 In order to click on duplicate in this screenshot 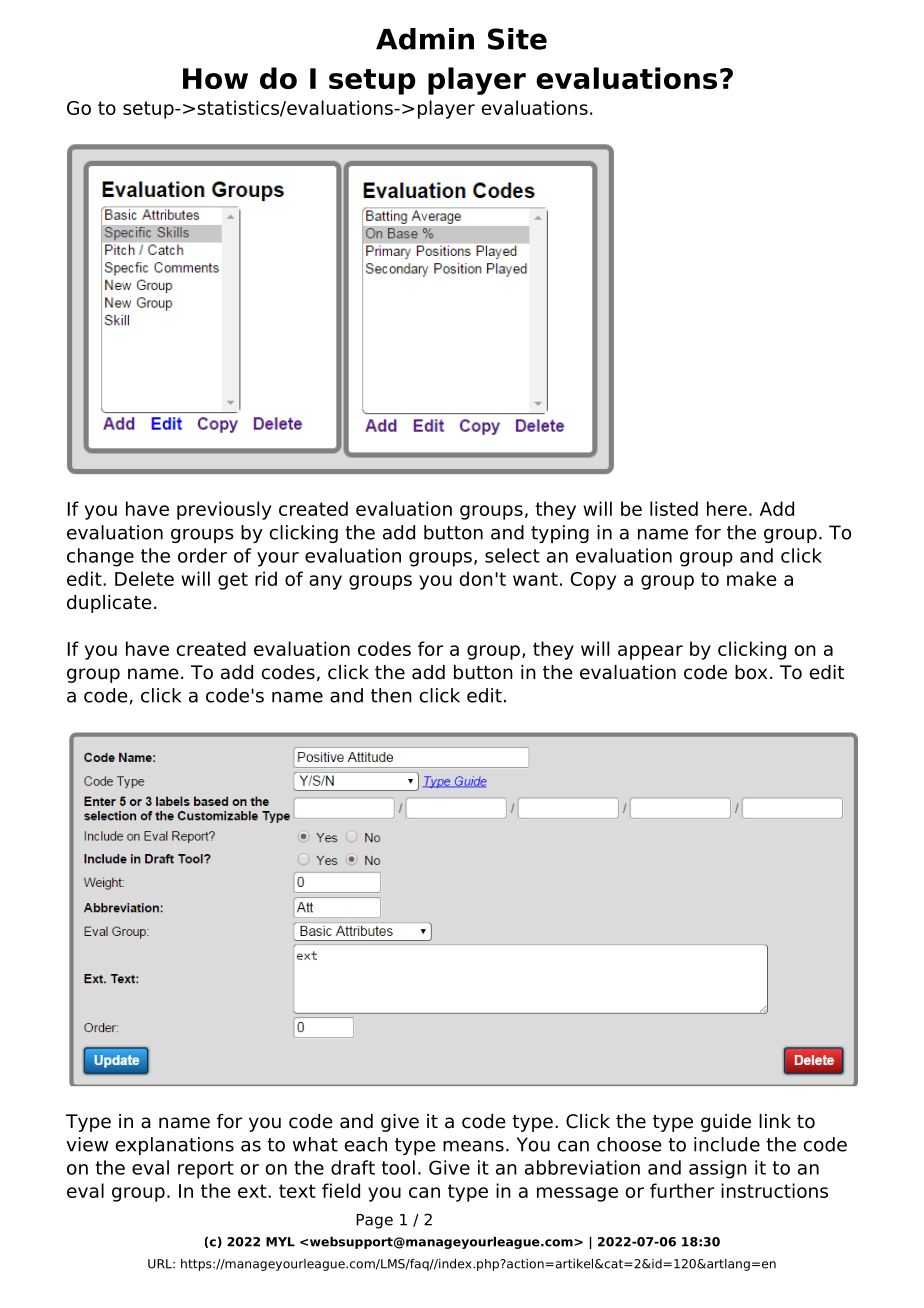, I will do `click(109, 604)`.
